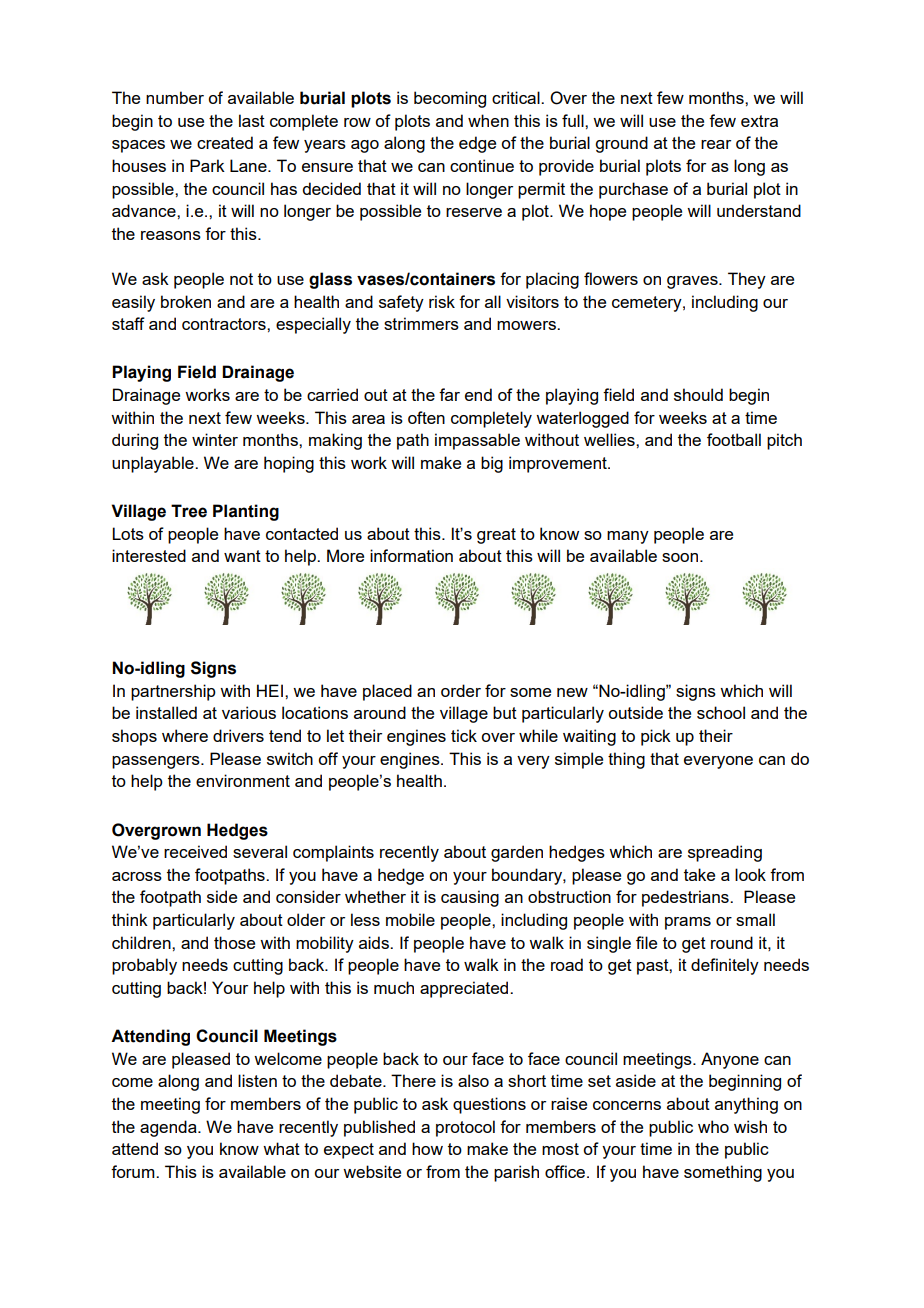 This page has width=924, height=1308. I want to click on rear, so click(716, 144).
